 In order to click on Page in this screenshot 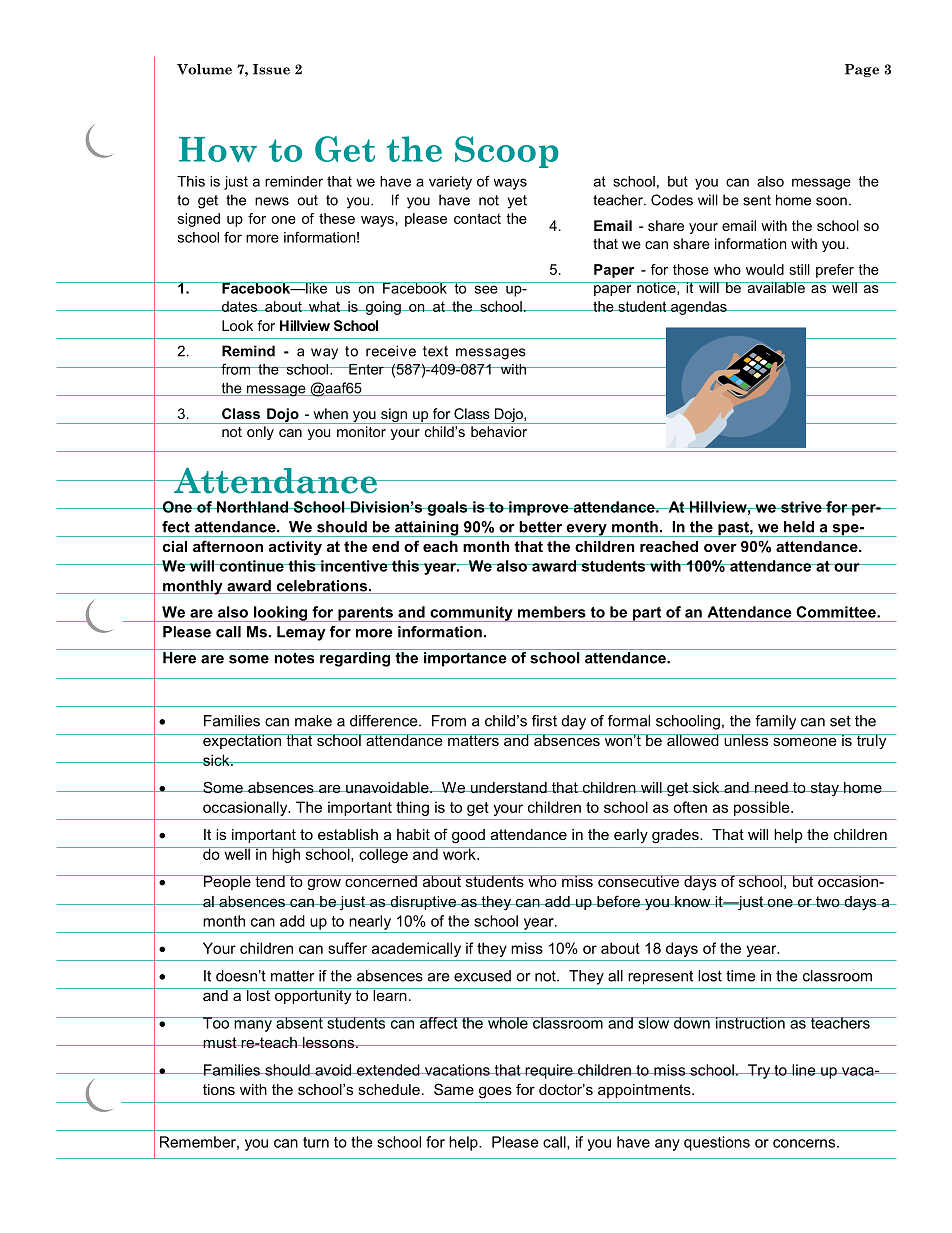, I will do `click(862, 70)`.
